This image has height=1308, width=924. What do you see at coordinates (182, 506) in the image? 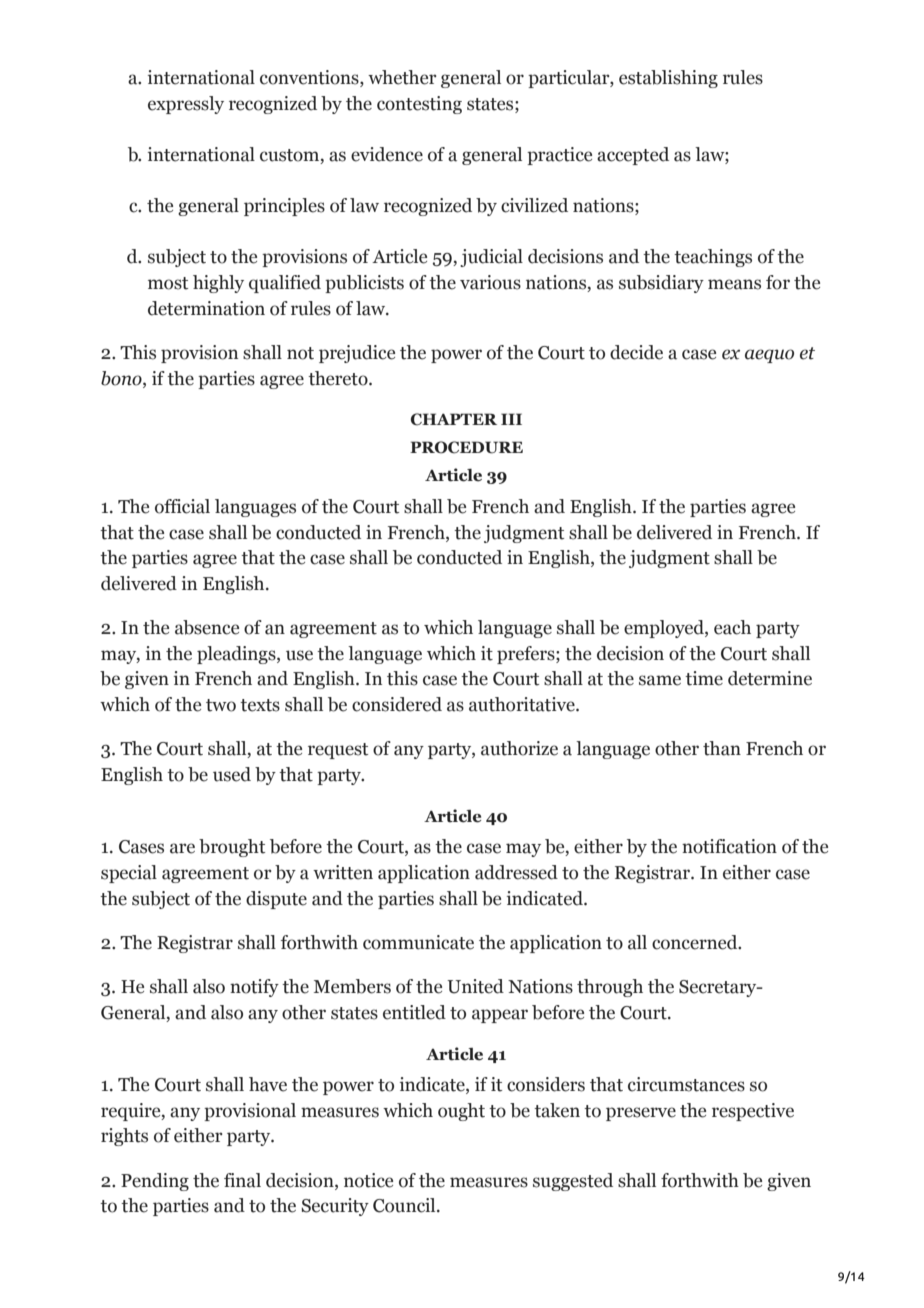
I see `official` at bounding box center [182, 506].
